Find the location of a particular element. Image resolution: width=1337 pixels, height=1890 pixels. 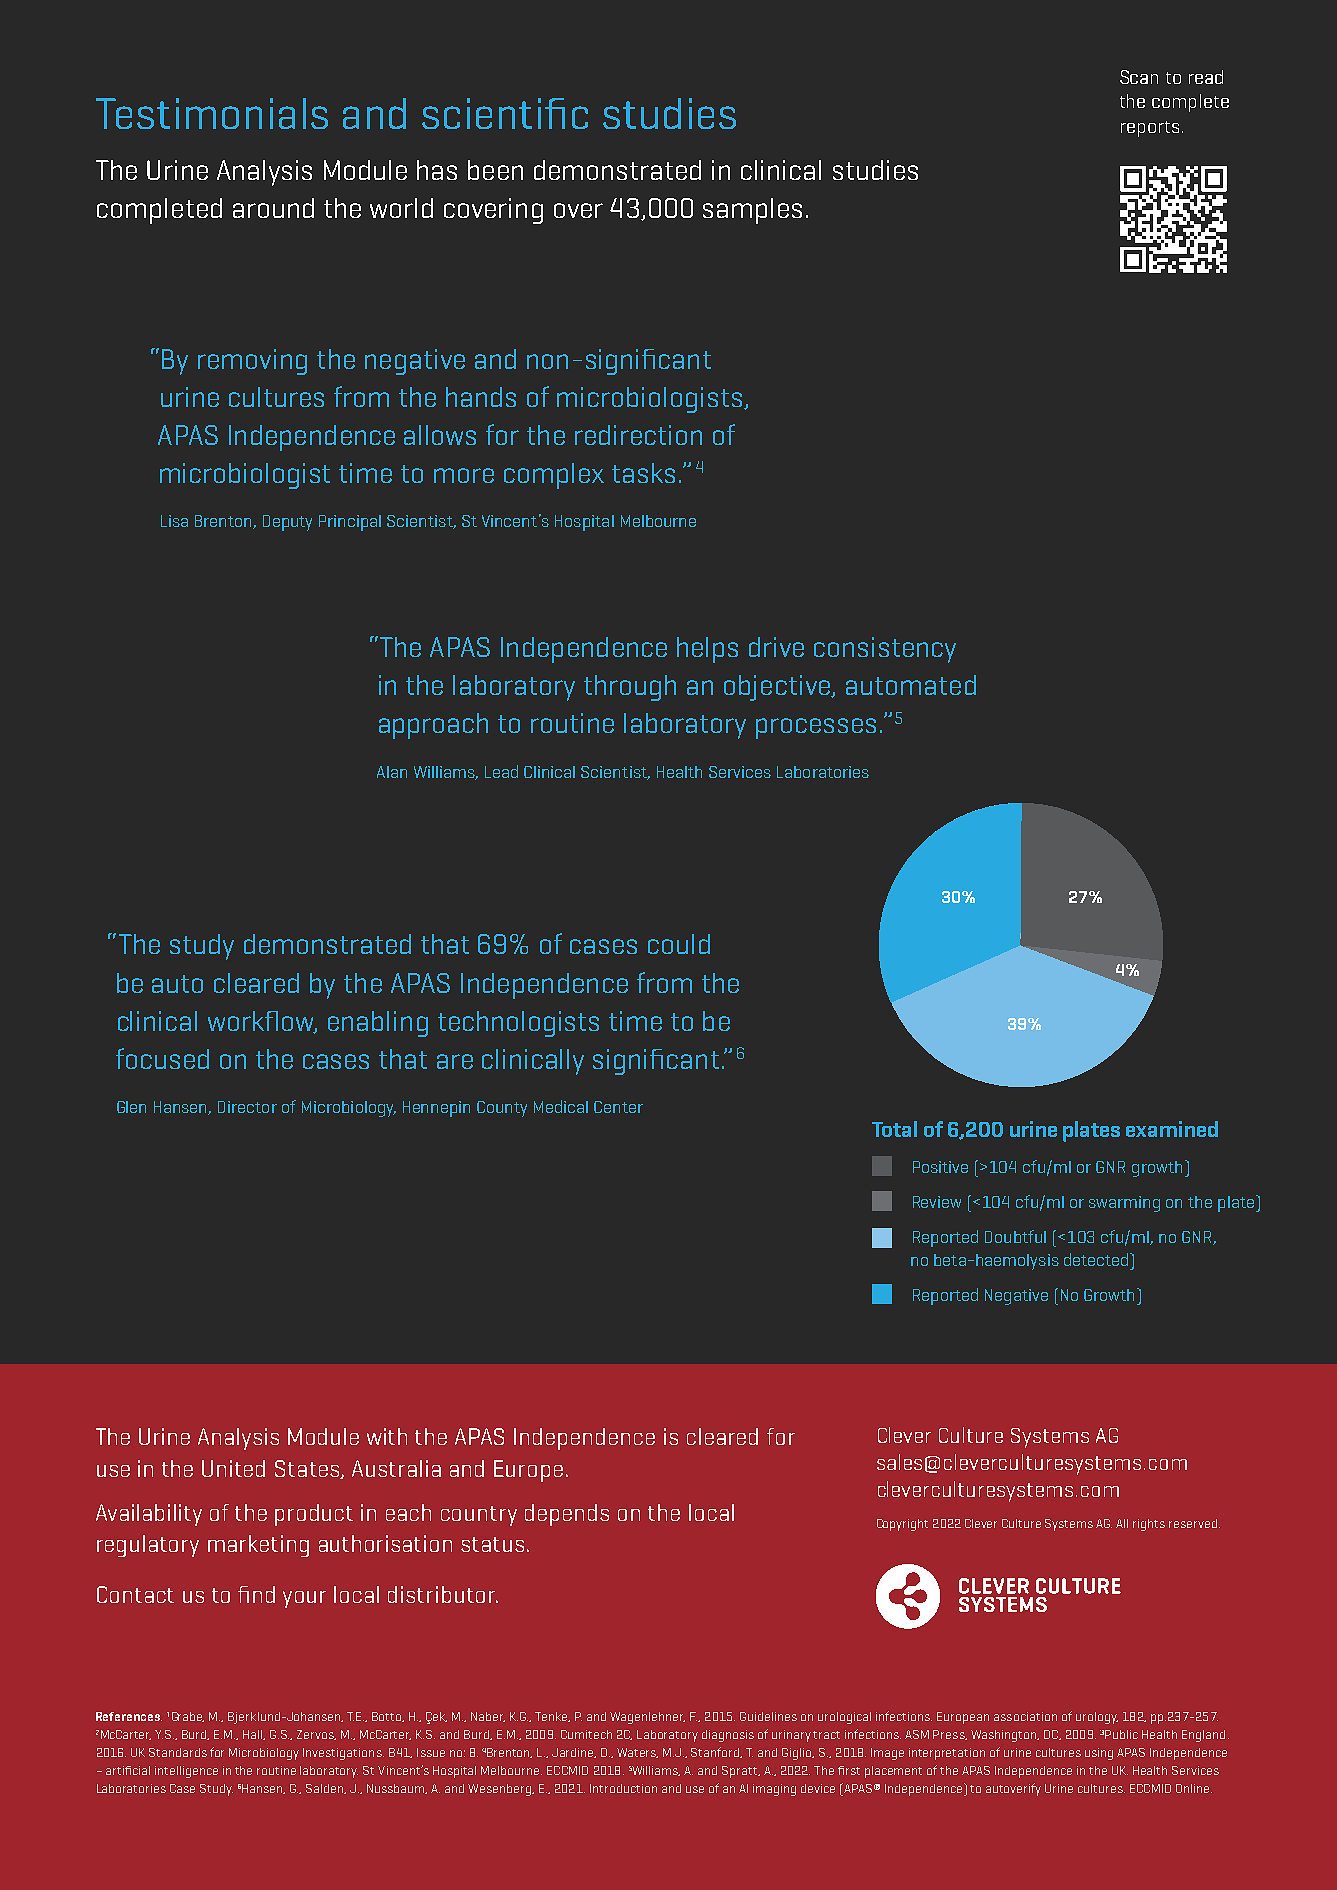

consistency is located at coordinates (885, 650).
